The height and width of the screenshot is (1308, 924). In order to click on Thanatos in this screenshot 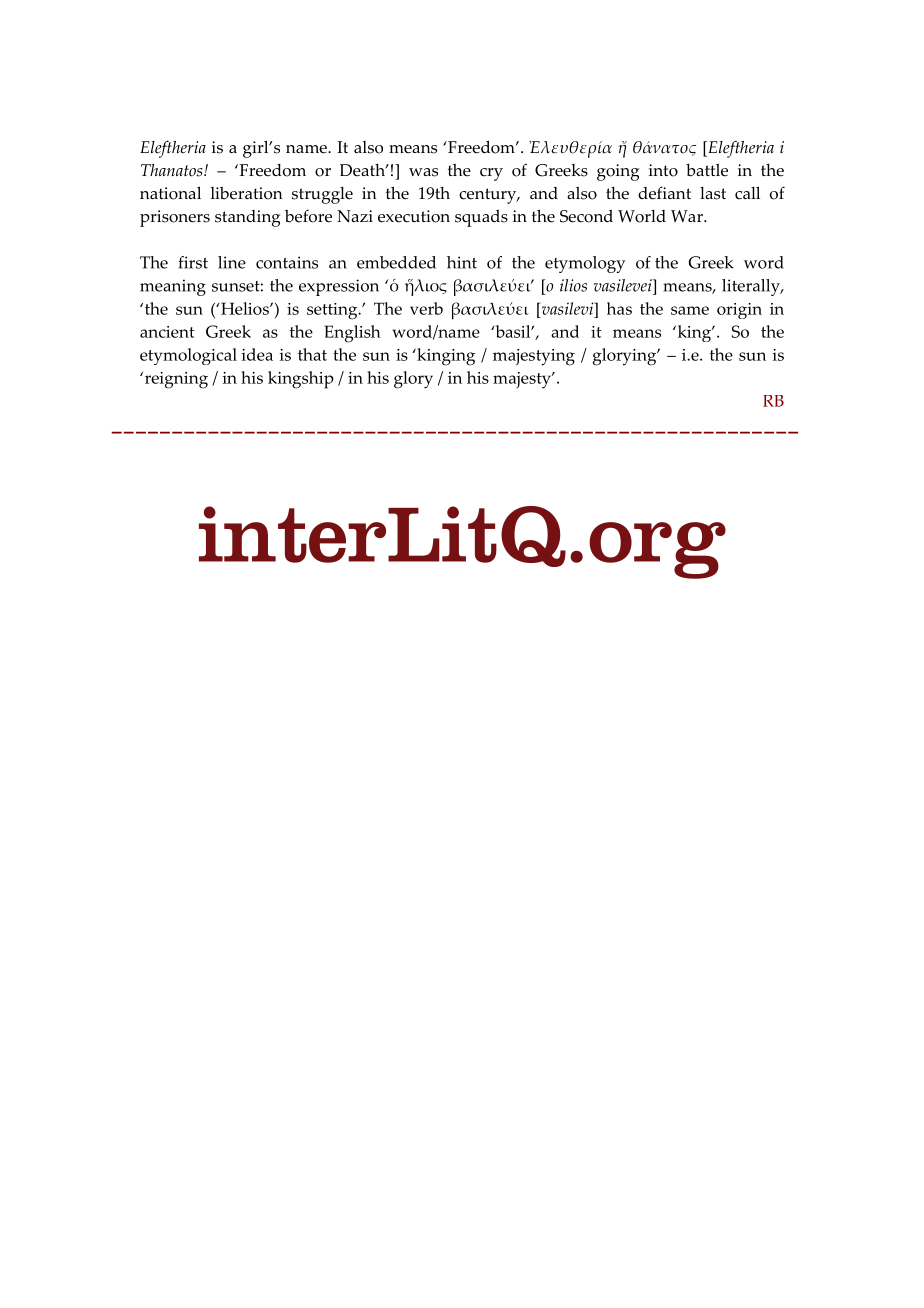, I will do `click(173, 170)`.
